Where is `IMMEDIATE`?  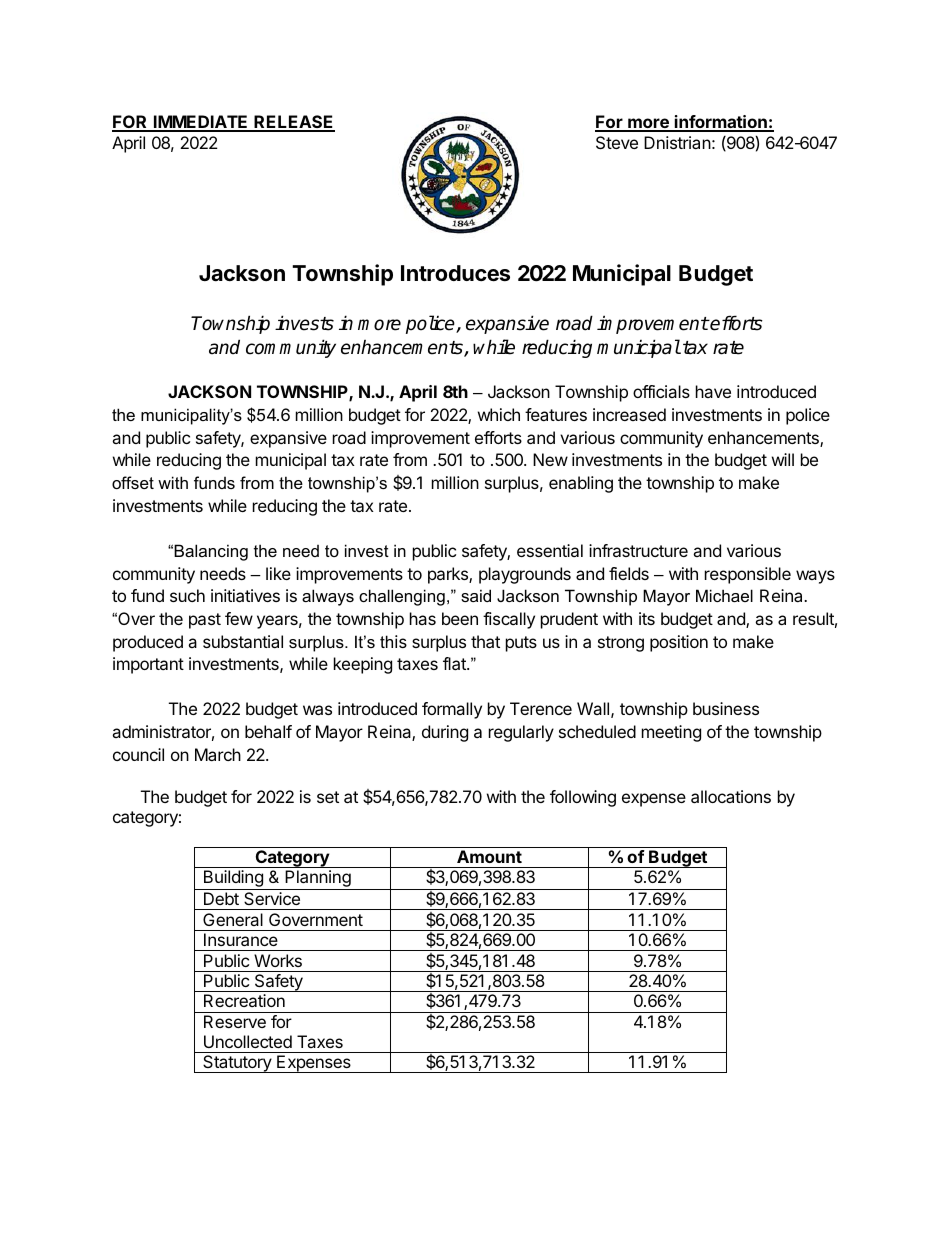
IMMEDIATE is located at coordinates (200, 123).
